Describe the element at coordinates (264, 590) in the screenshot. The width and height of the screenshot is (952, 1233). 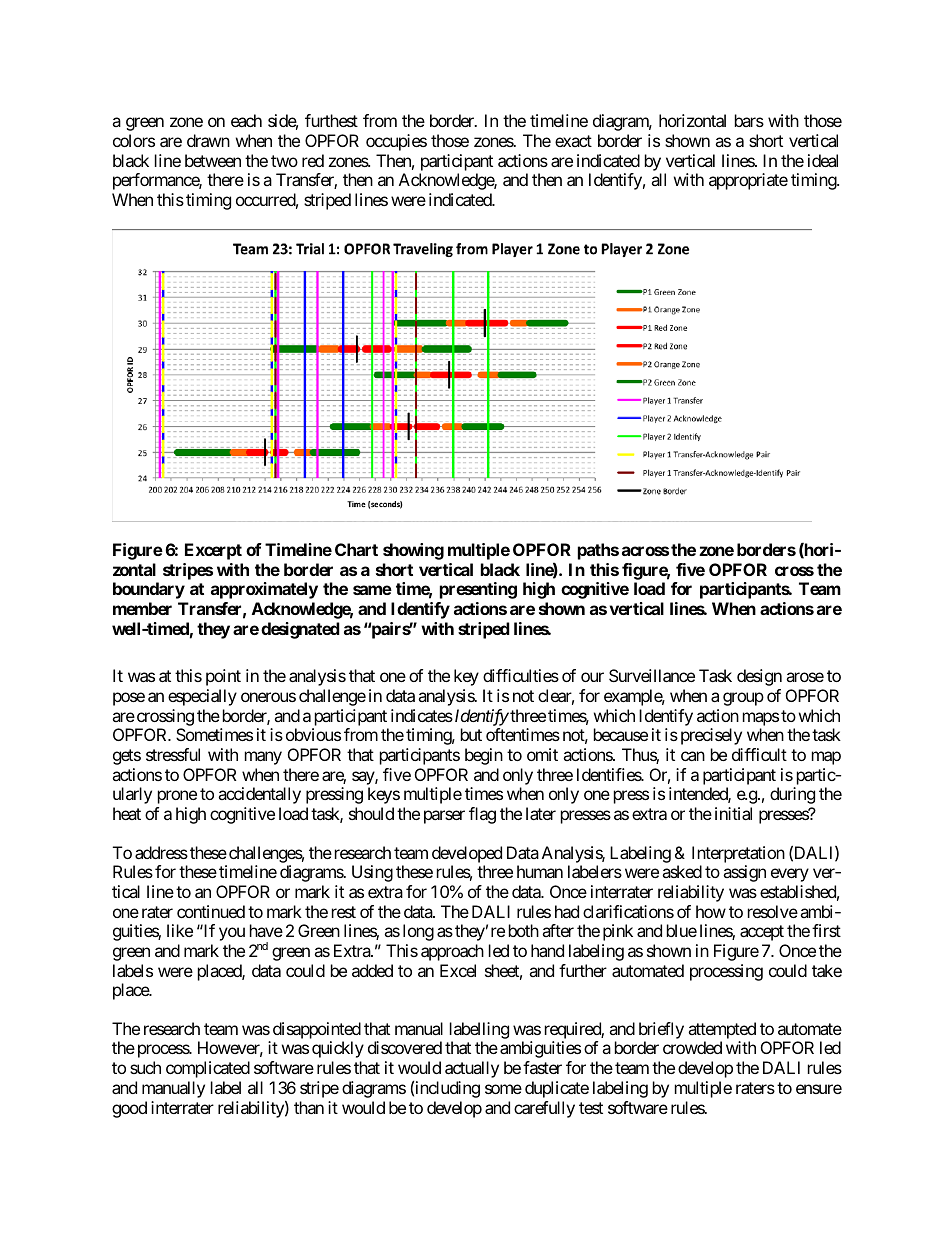
I see `approximately` at that location.
